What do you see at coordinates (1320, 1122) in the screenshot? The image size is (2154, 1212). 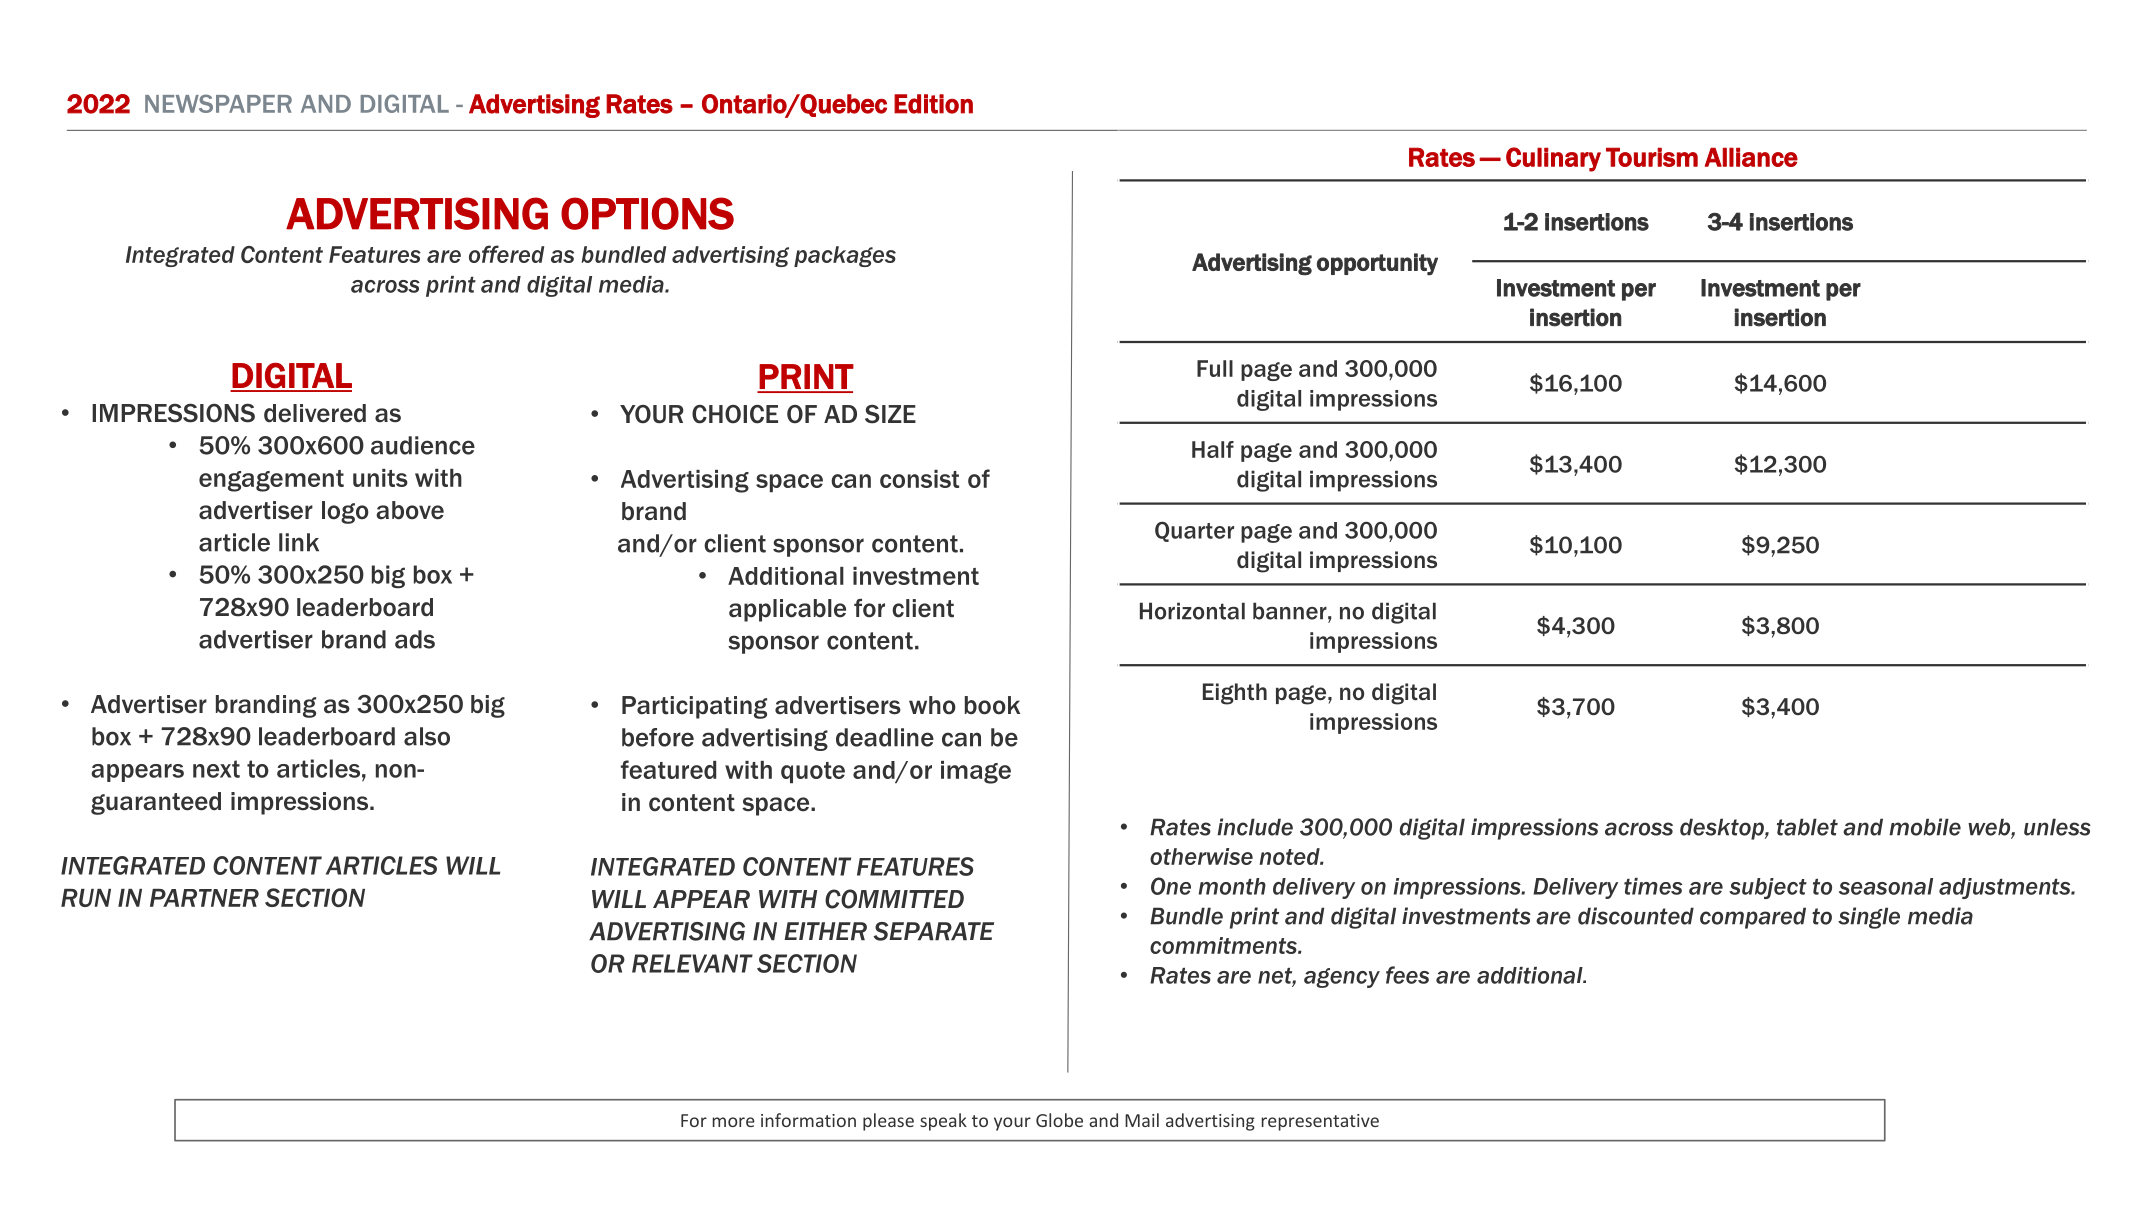 I see `representative` at bounding box center [1320, 1122].
